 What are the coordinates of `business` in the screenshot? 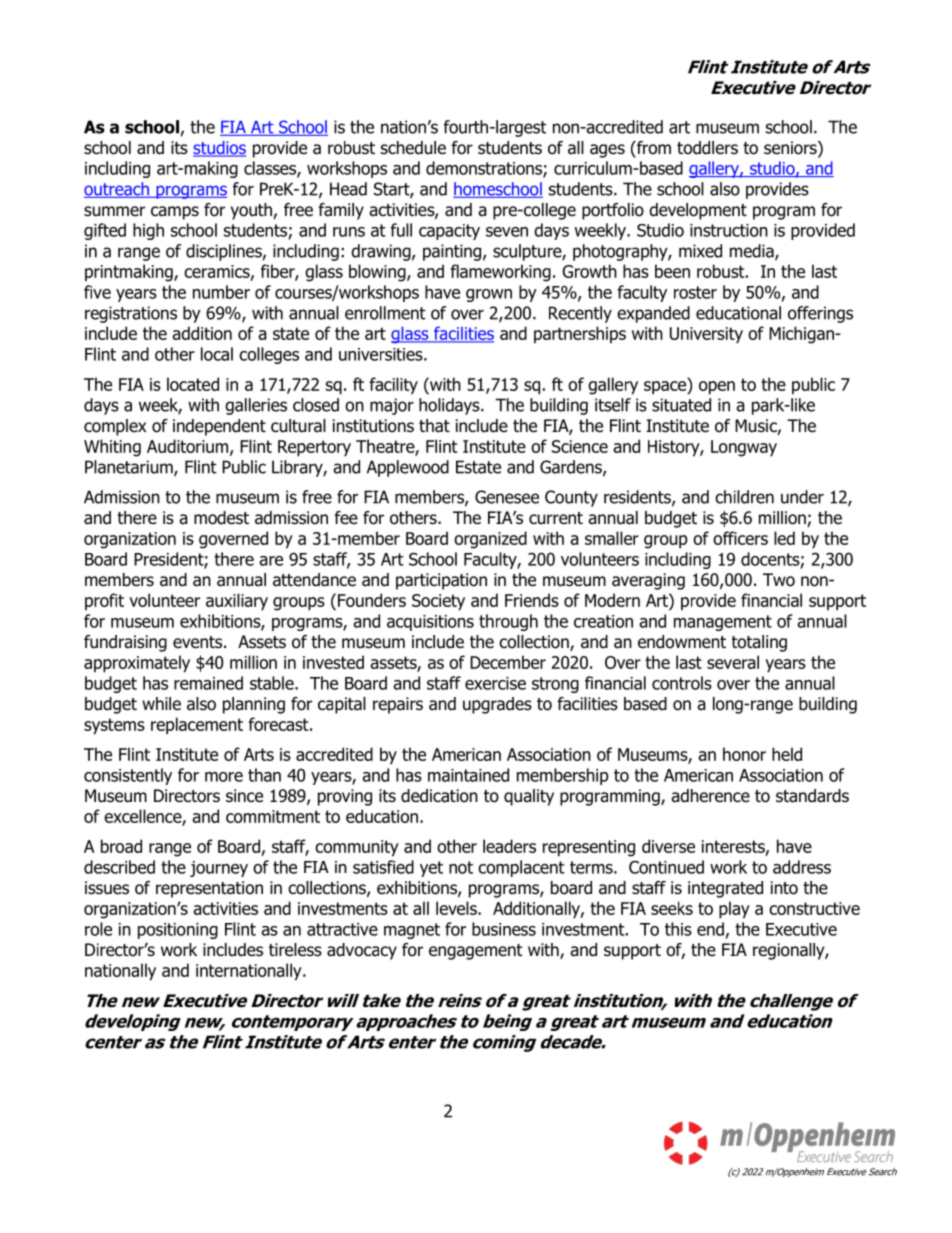 It's located at (504, 929).
